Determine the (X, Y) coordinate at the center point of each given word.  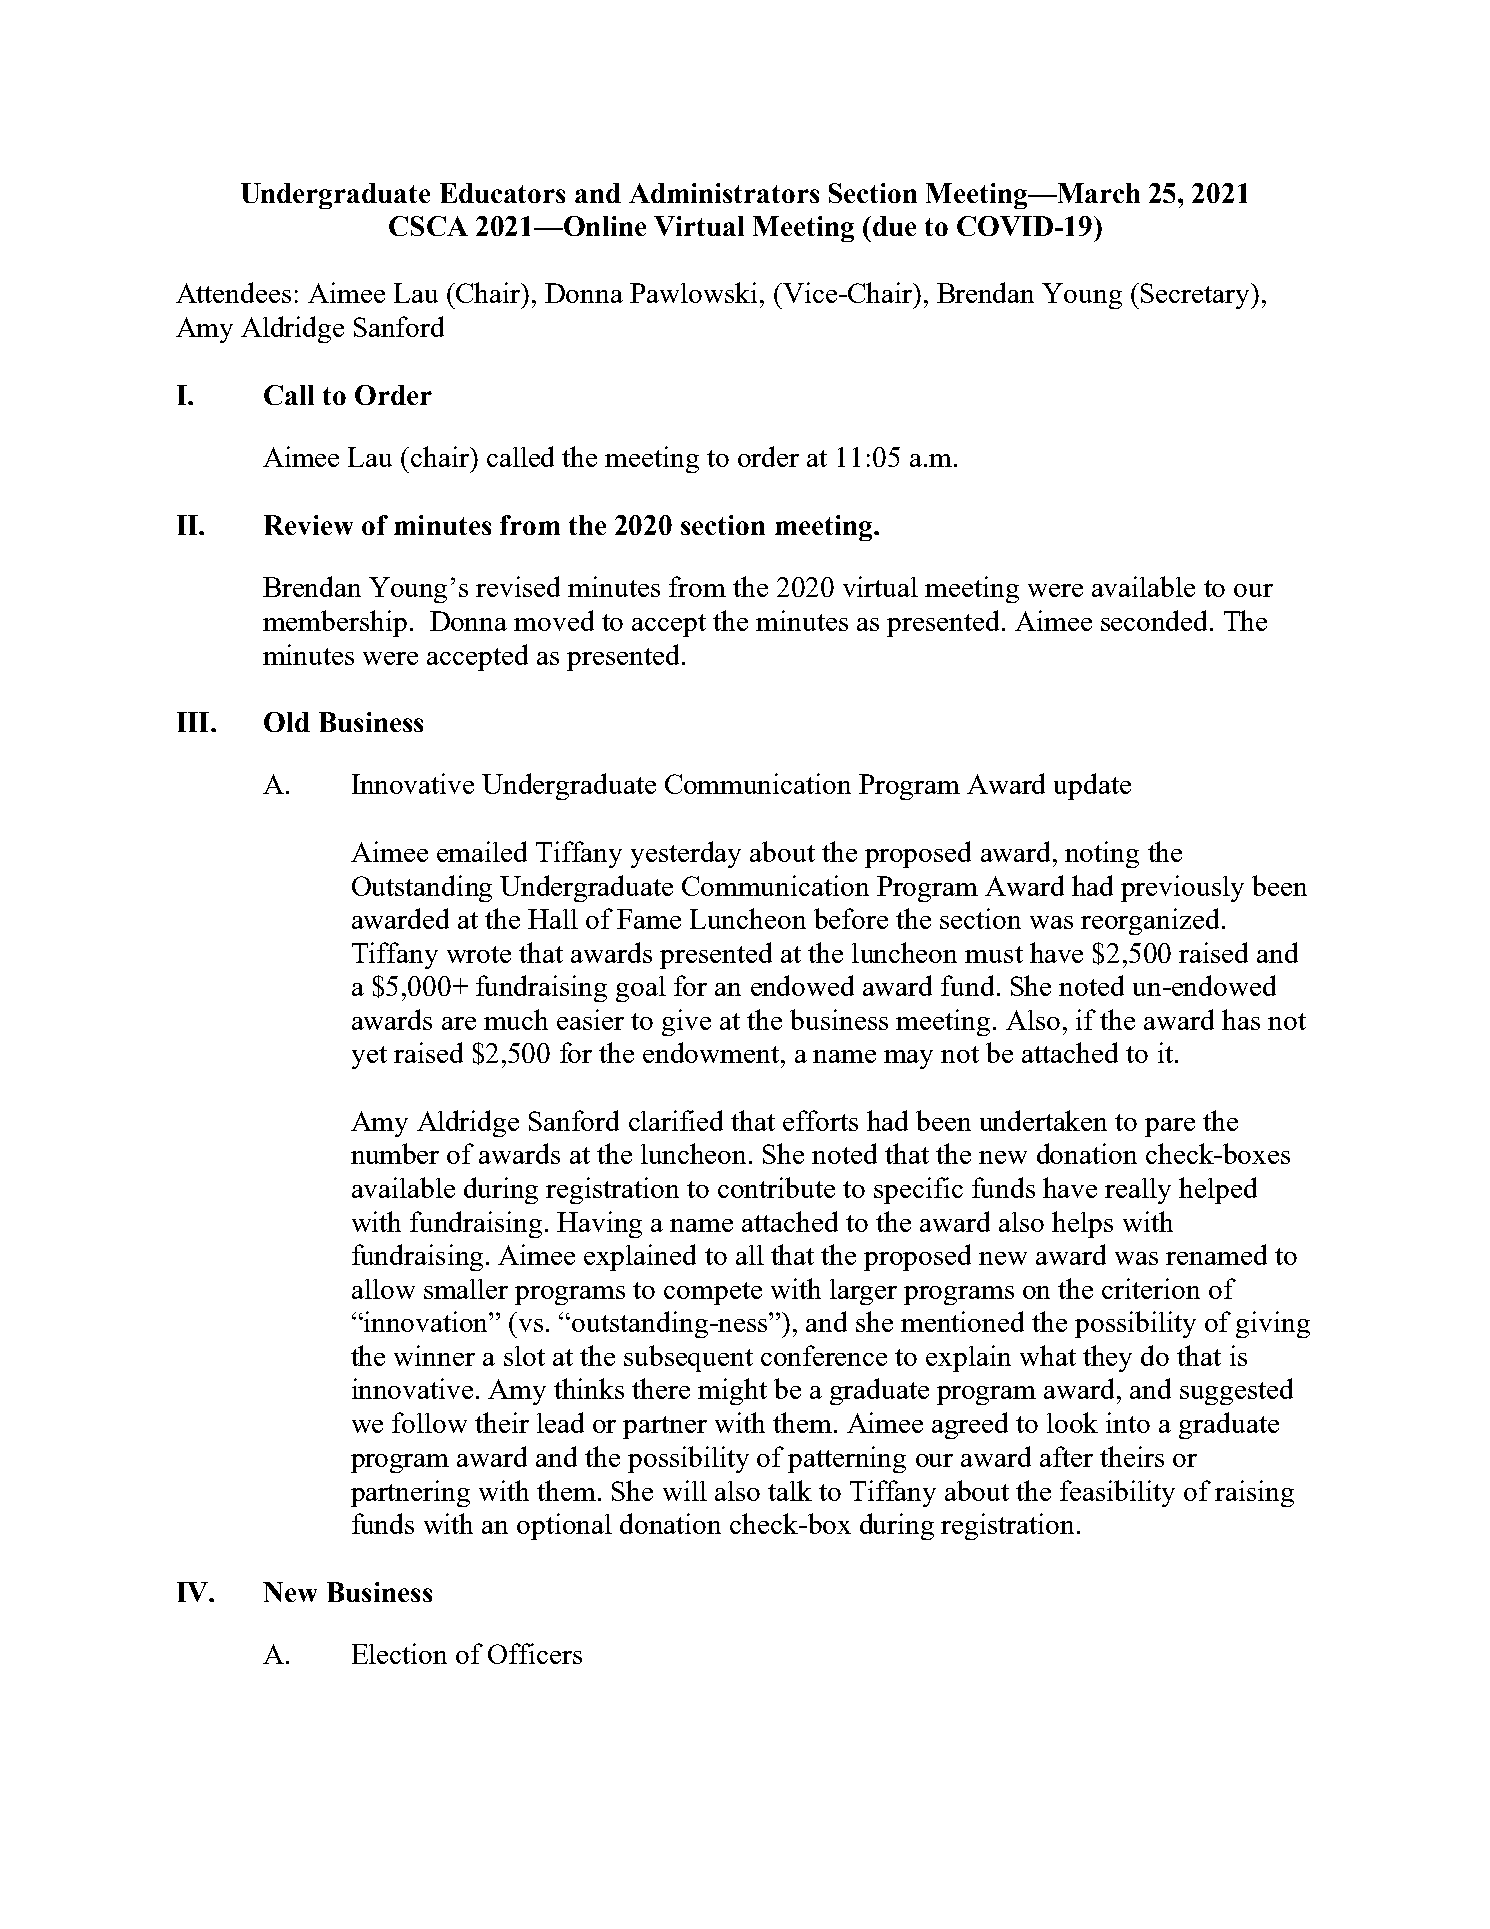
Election (399, 1653)
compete (713, 1293)
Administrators (724, 193)
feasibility (1117, 1493)
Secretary (1196, 296)
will (685, 1490)
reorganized (1150, 921)
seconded (1156, 620)
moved (554, 620)
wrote (479, 954)
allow (383, 1289)
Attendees (233, 292)
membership (335, 623)
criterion (1151, 1288)
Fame (649, 919)
